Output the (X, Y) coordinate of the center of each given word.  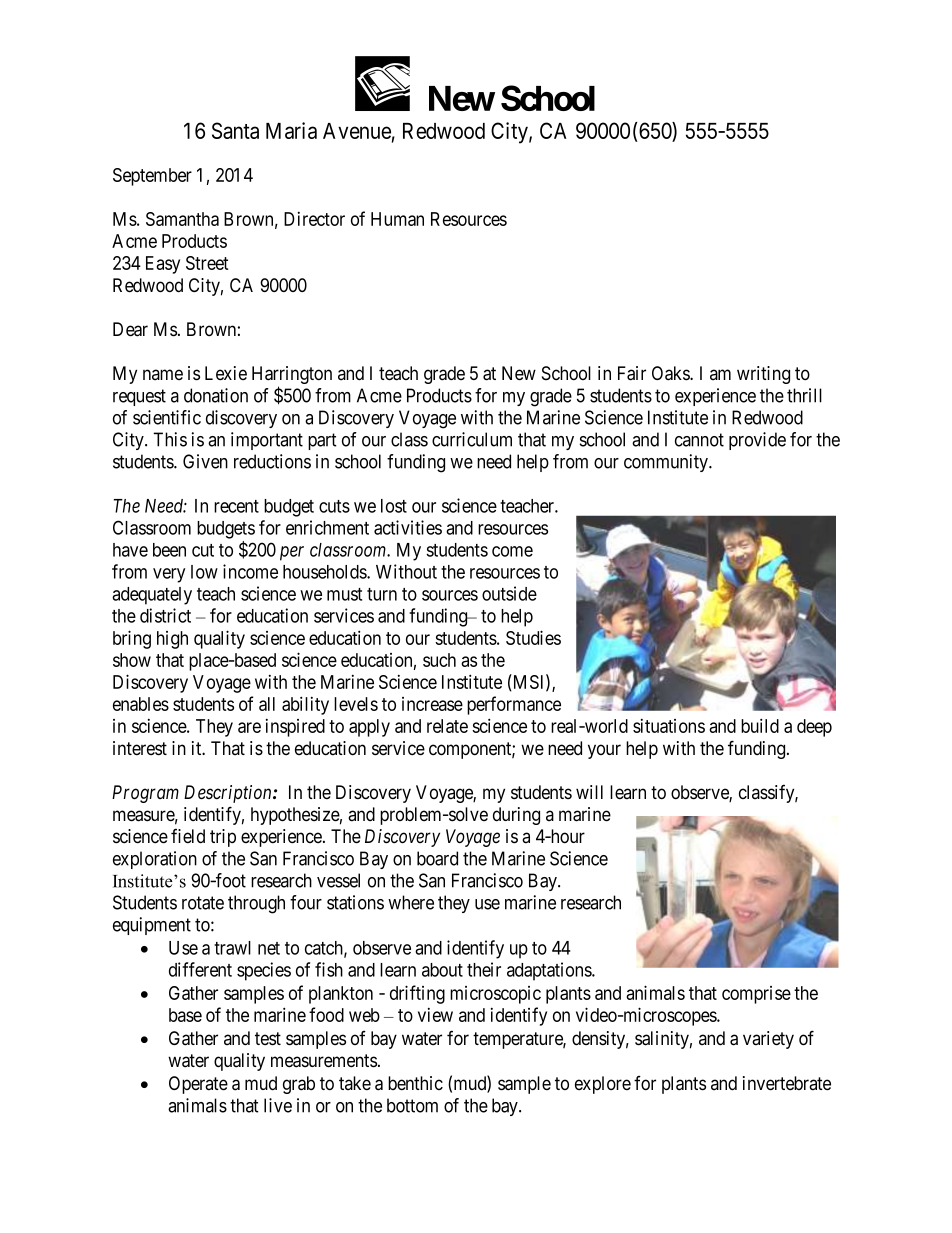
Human (397, 219)
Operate (198, 1085)
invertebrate (787, 1083)
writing (763, 375)
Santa (235, 130)
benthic (415, 1083)
